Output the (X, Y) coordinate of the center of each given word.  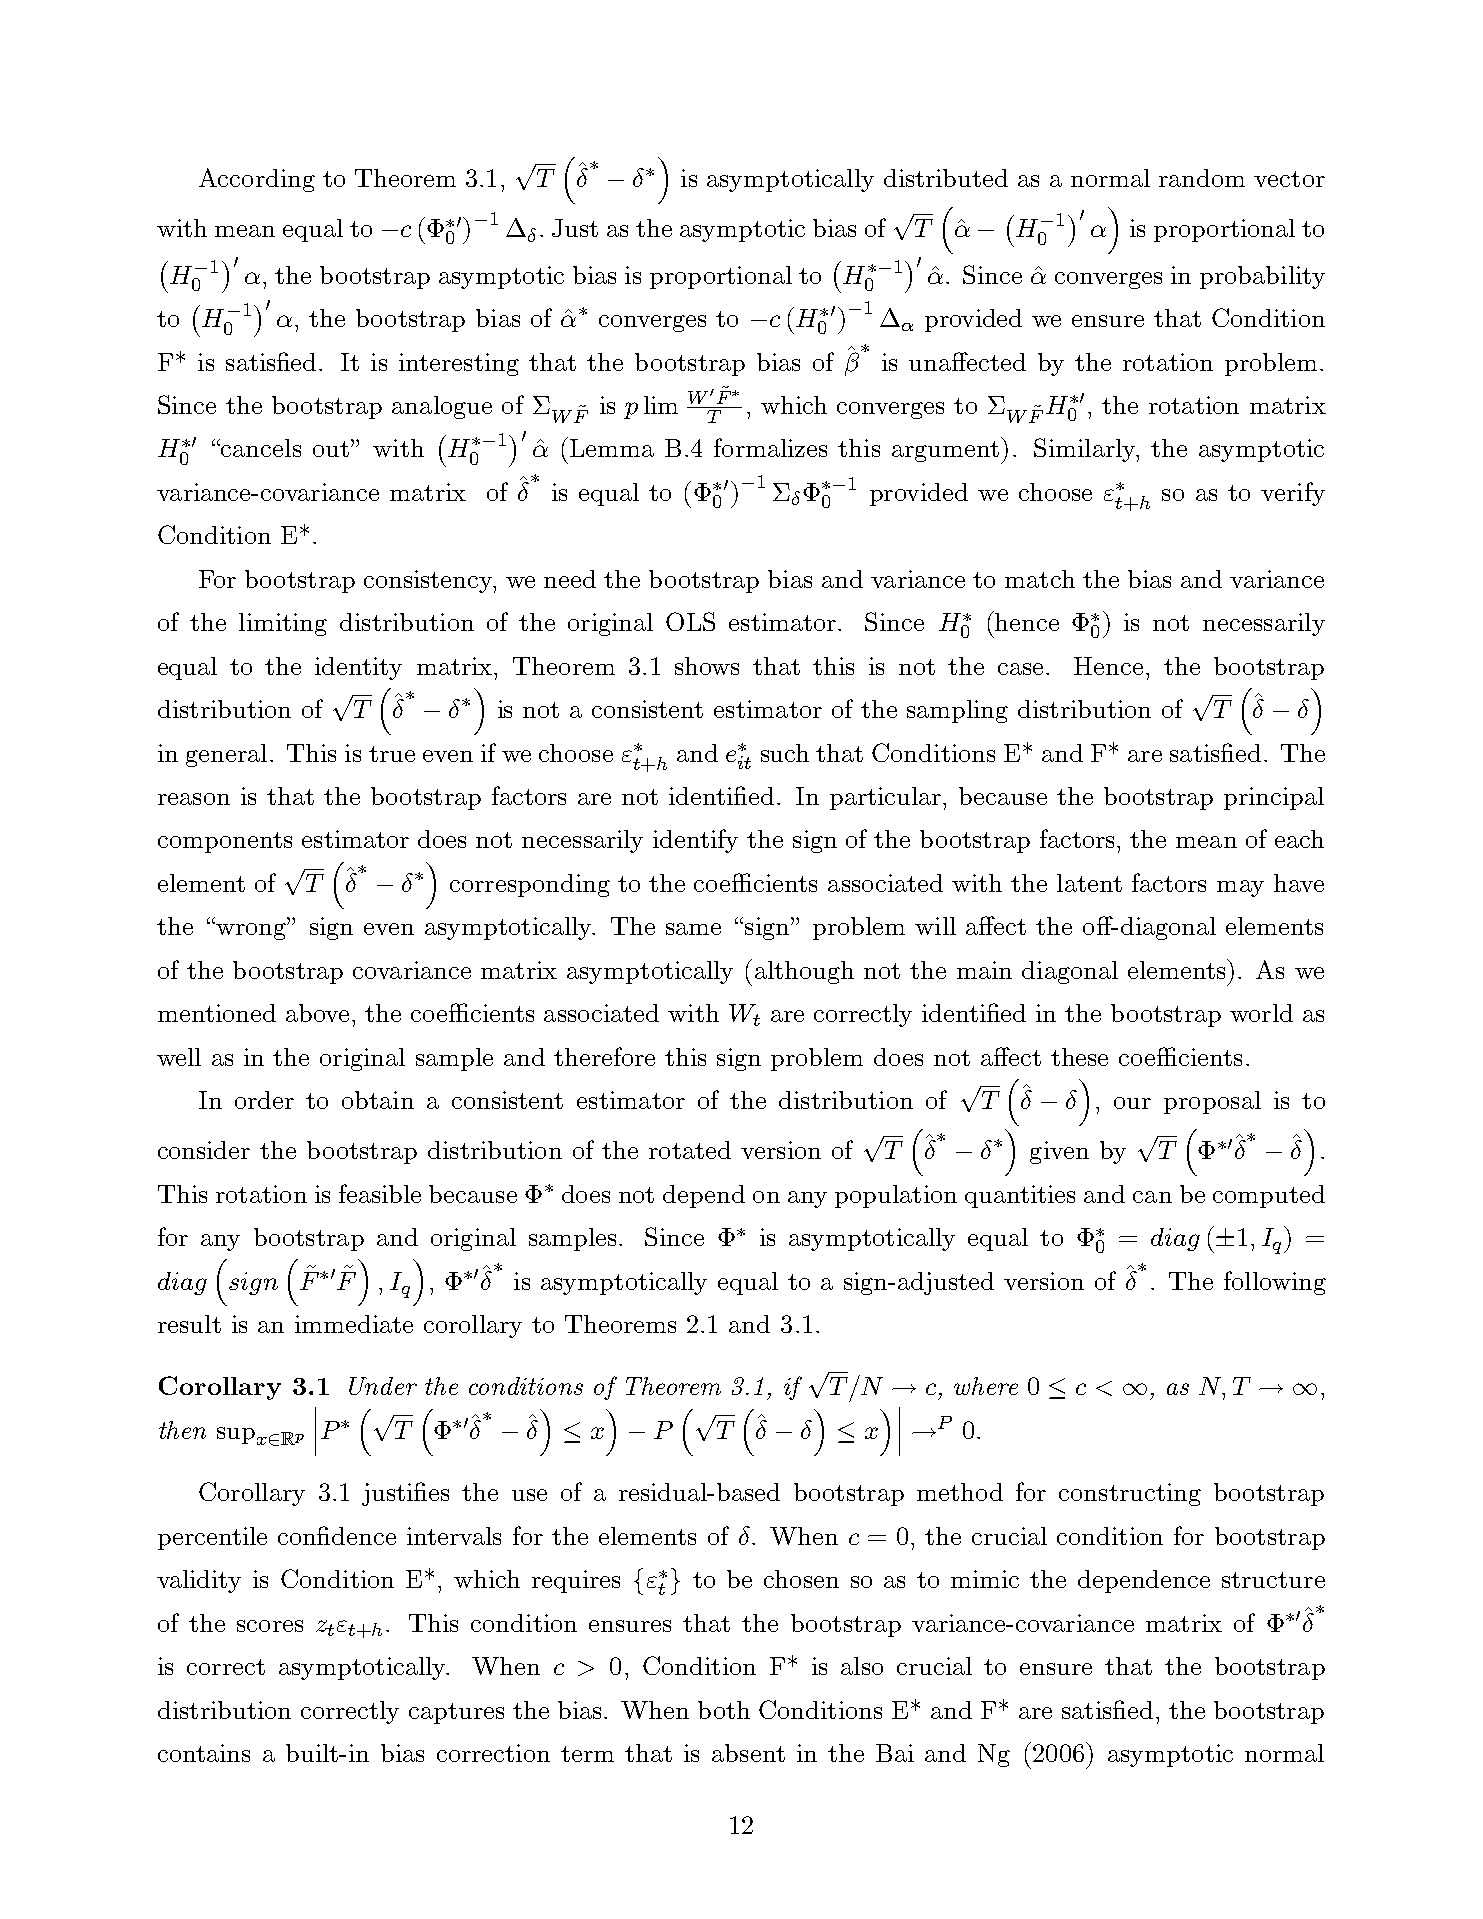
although (804, 972)
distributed (946, 178)
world (1261, 1013)
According (257, 180)
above (317, 1013)
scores (270, 1626)
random (1202, 178)
